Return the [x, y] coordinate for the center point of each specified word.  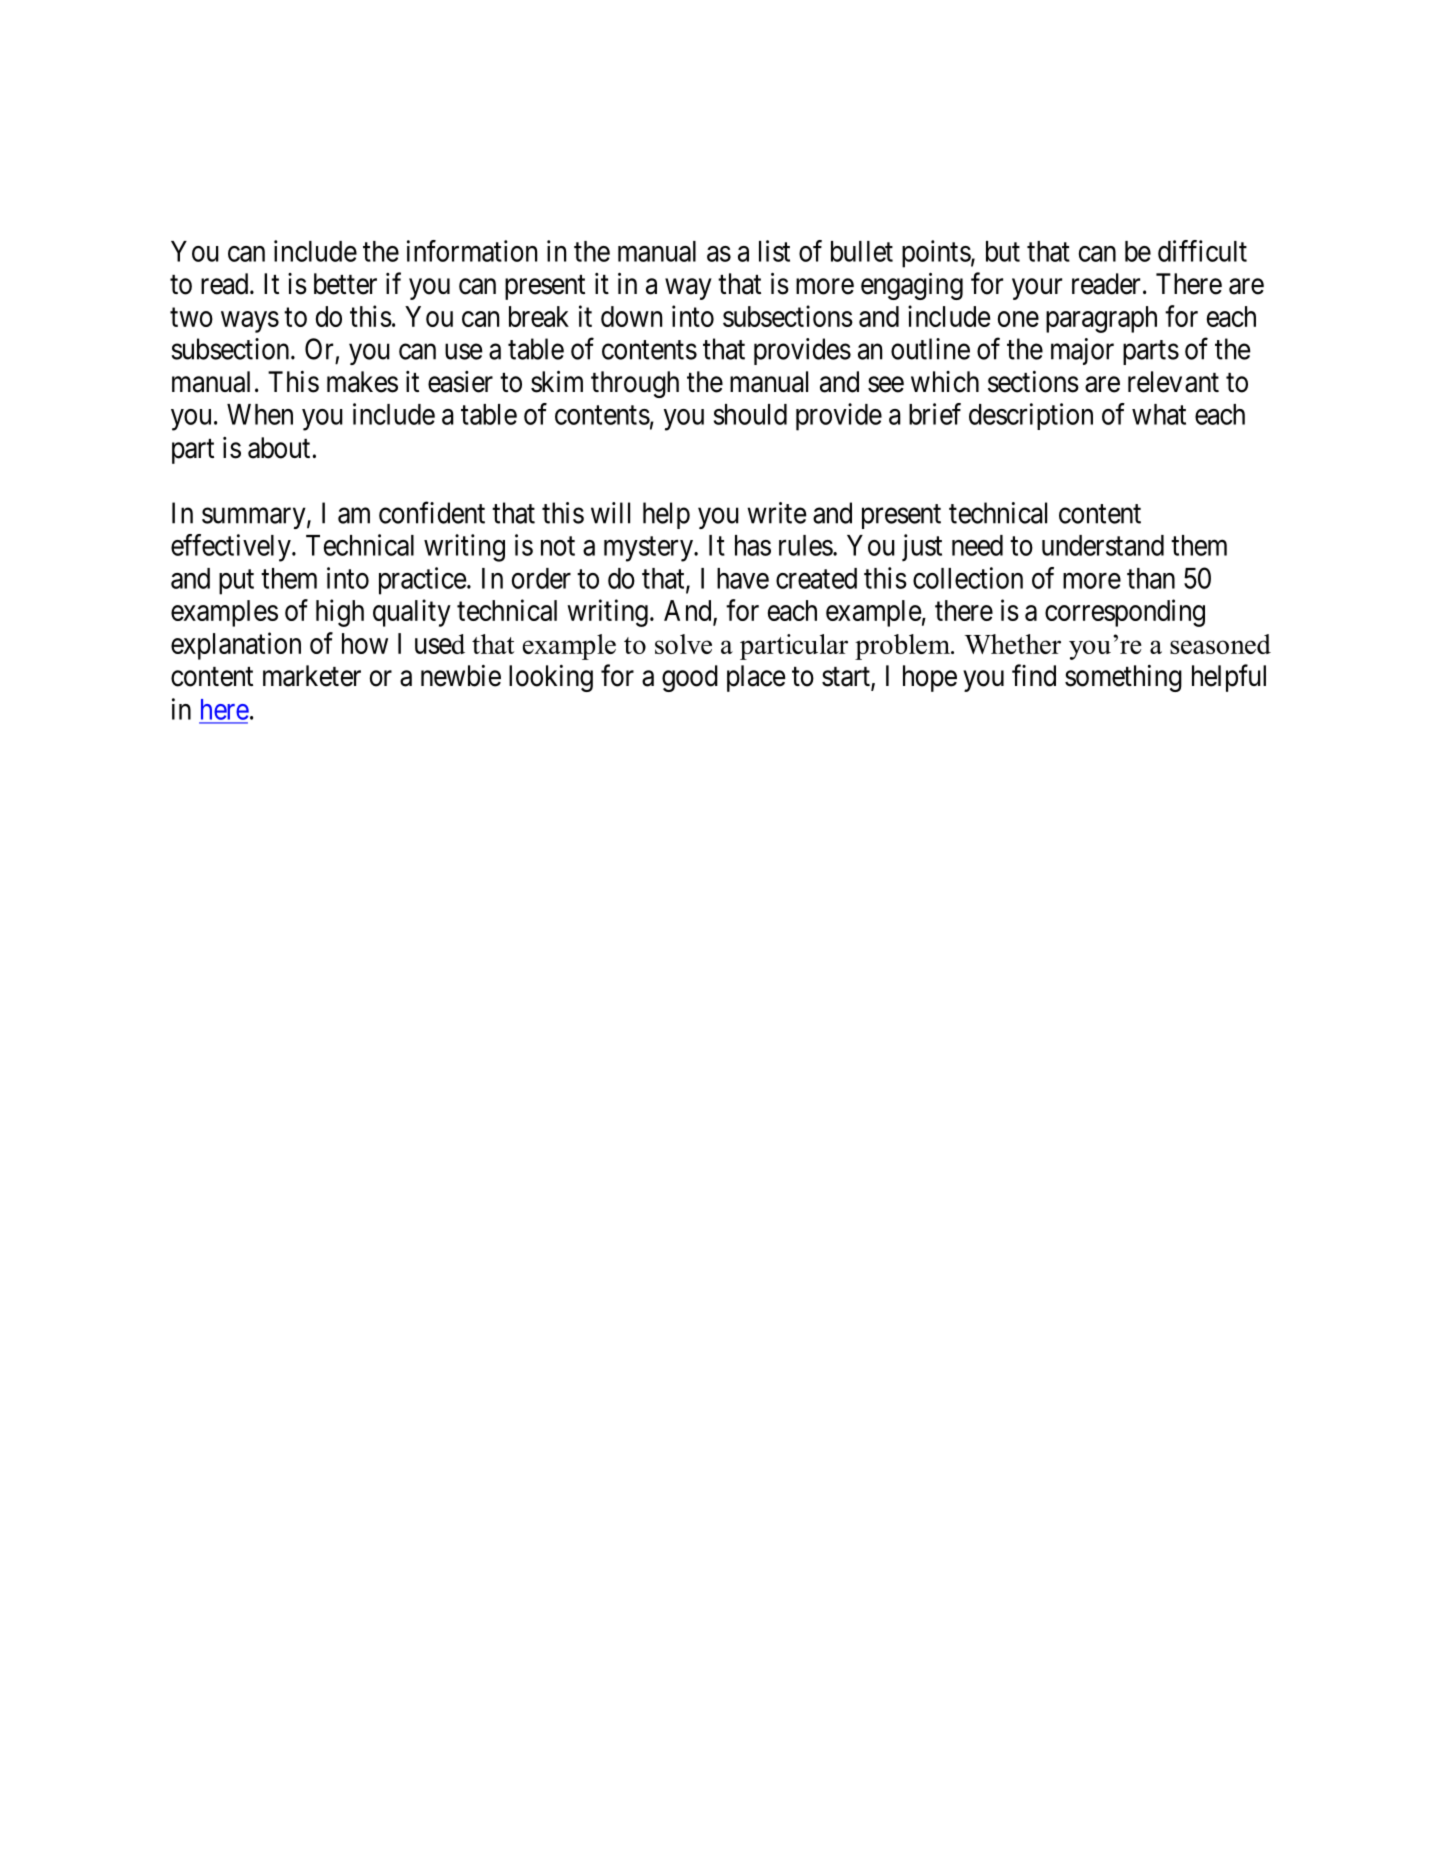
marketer [312, 676]
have [743, 578]
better [345, 284]
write [777, 513]
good [690, 678]
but [1003, 251]
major [1082, 351]
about [279, 448]
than [1151, 578]
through [635, 384]
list [774, 251]
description [1031, 416]
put [236, 582]
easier [460, 382]
